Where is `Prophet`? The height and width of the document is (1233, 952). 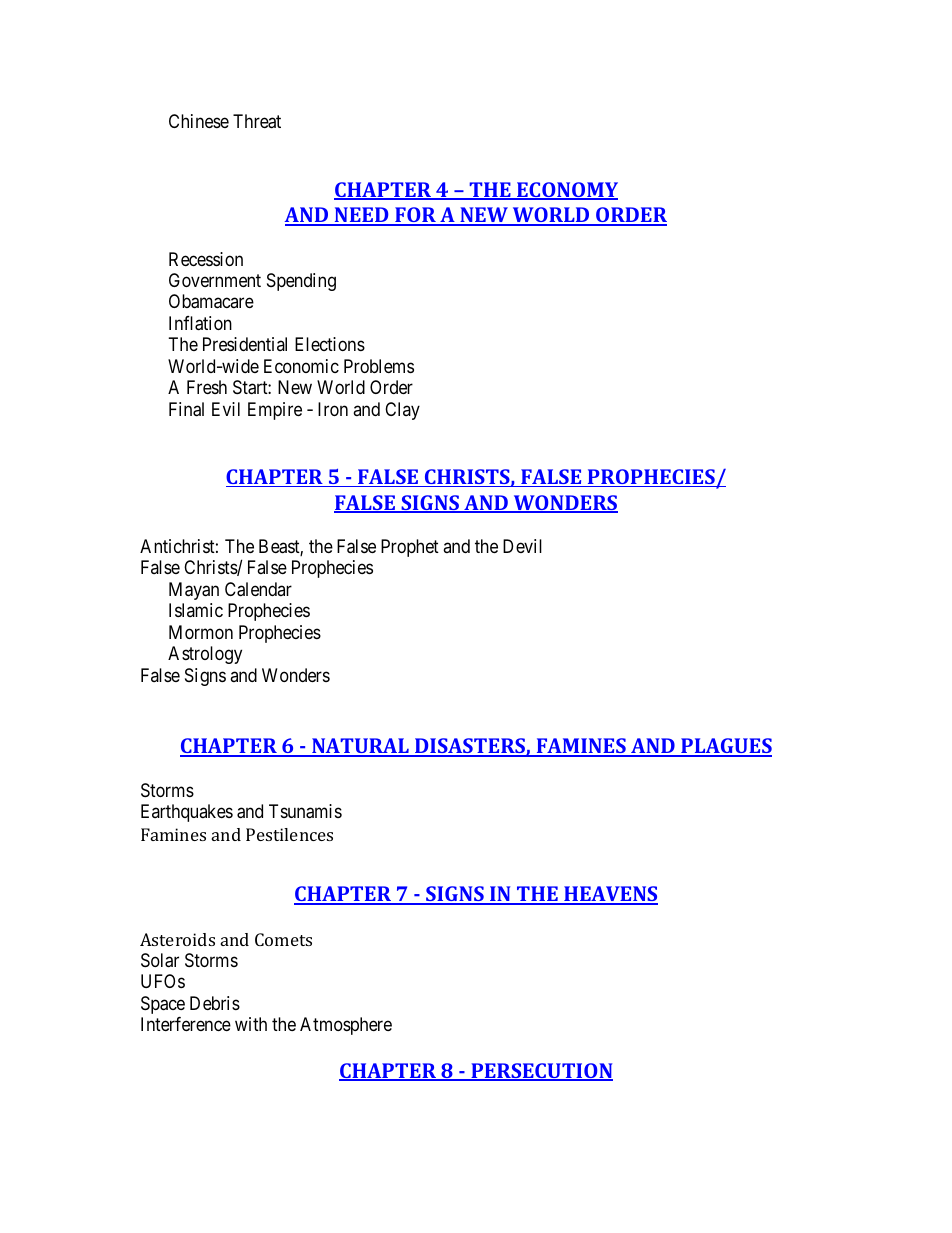 Prophet is located at coordinates (410, 548).
